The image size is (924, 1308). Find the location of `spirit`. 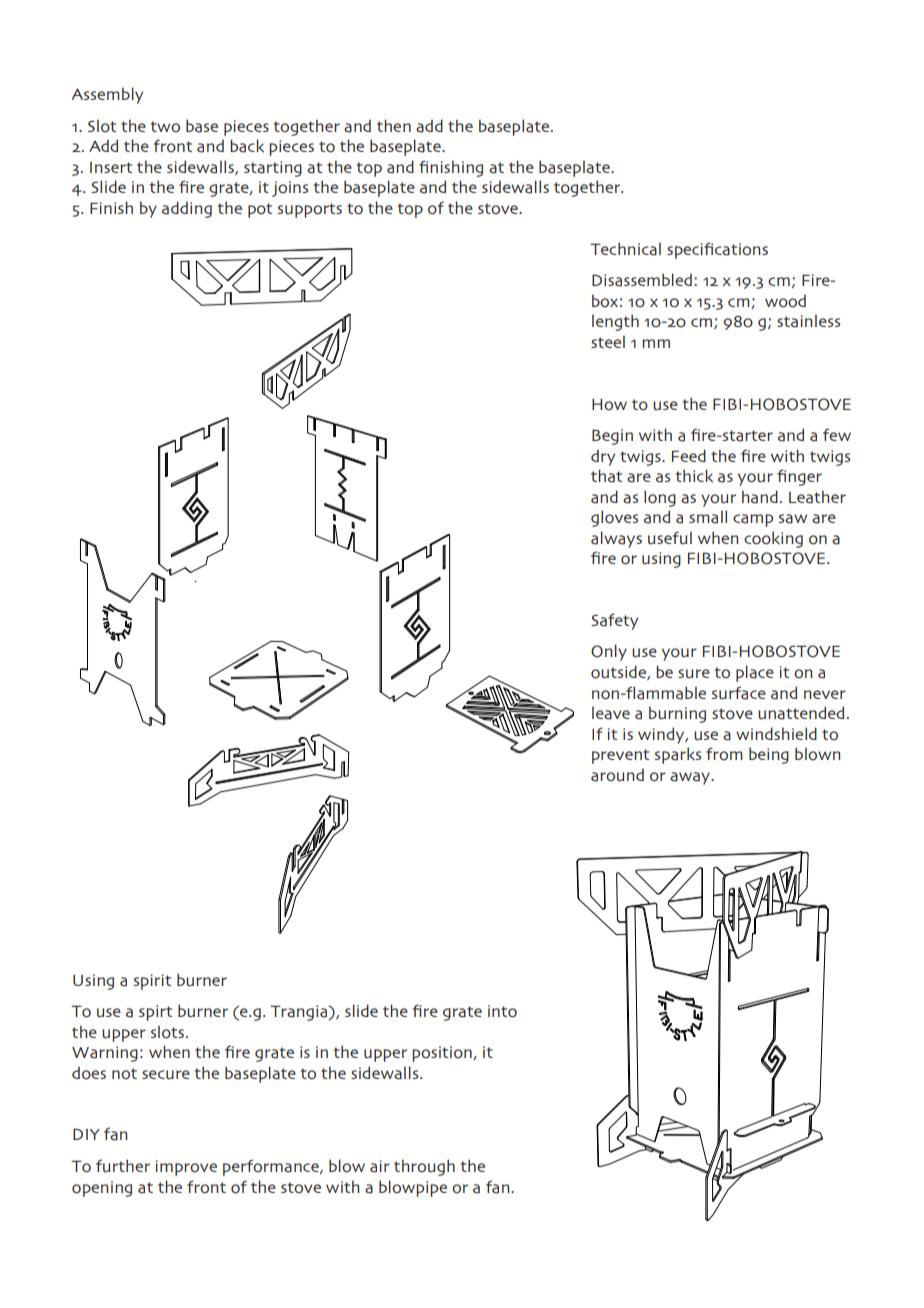

spirit is located at coordinates (152, 982).
